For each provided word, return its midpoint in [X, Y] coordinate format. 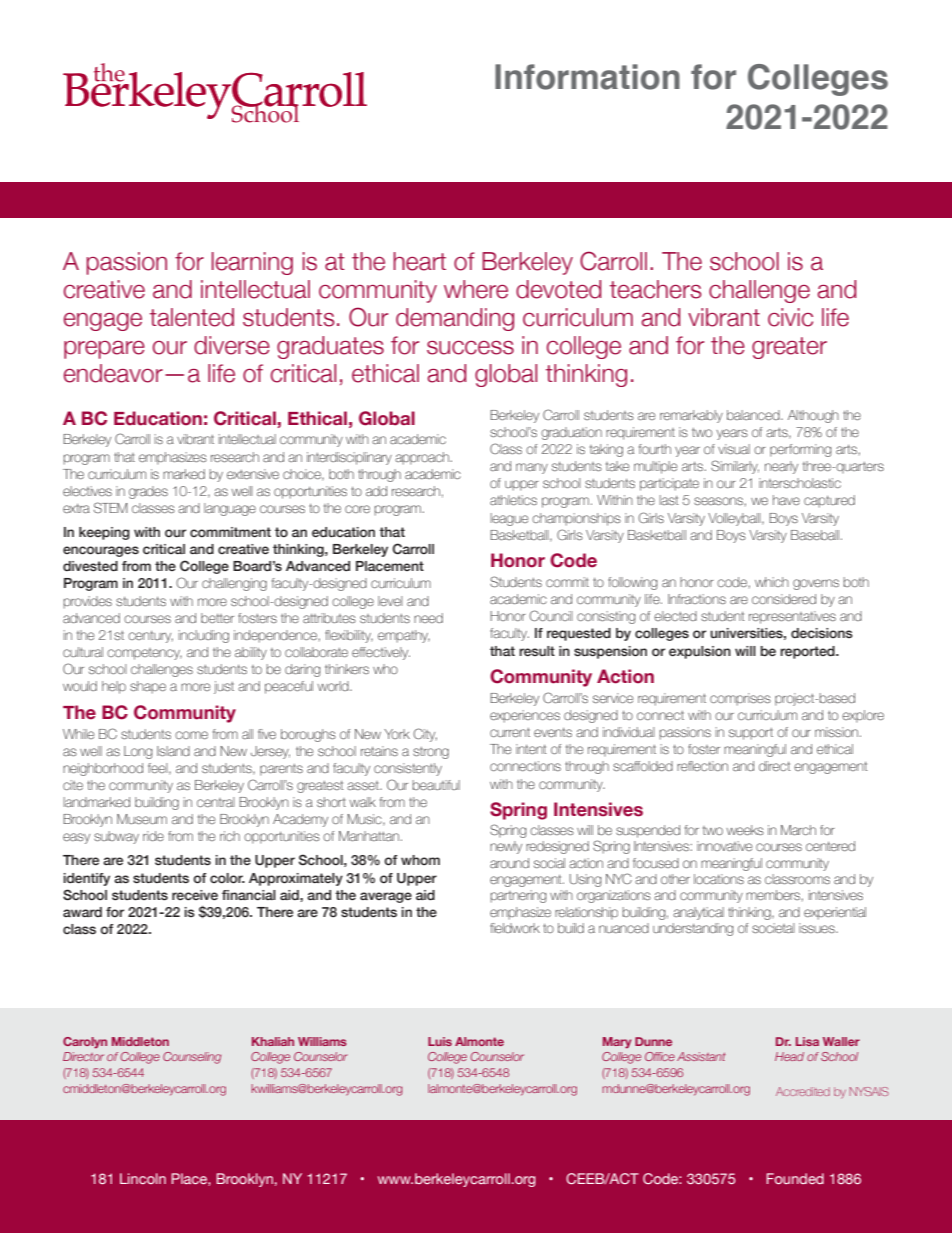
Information [587, 77]
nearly [781, 467]
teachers [656, 289]
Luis [440, 1041]
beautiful [436, 785]
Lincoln [143, 1178]
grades [148, 492]
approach [422, 458]
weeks [745, 830]
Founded [795, 1178]
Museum [142, 819]
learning [252, 263]
